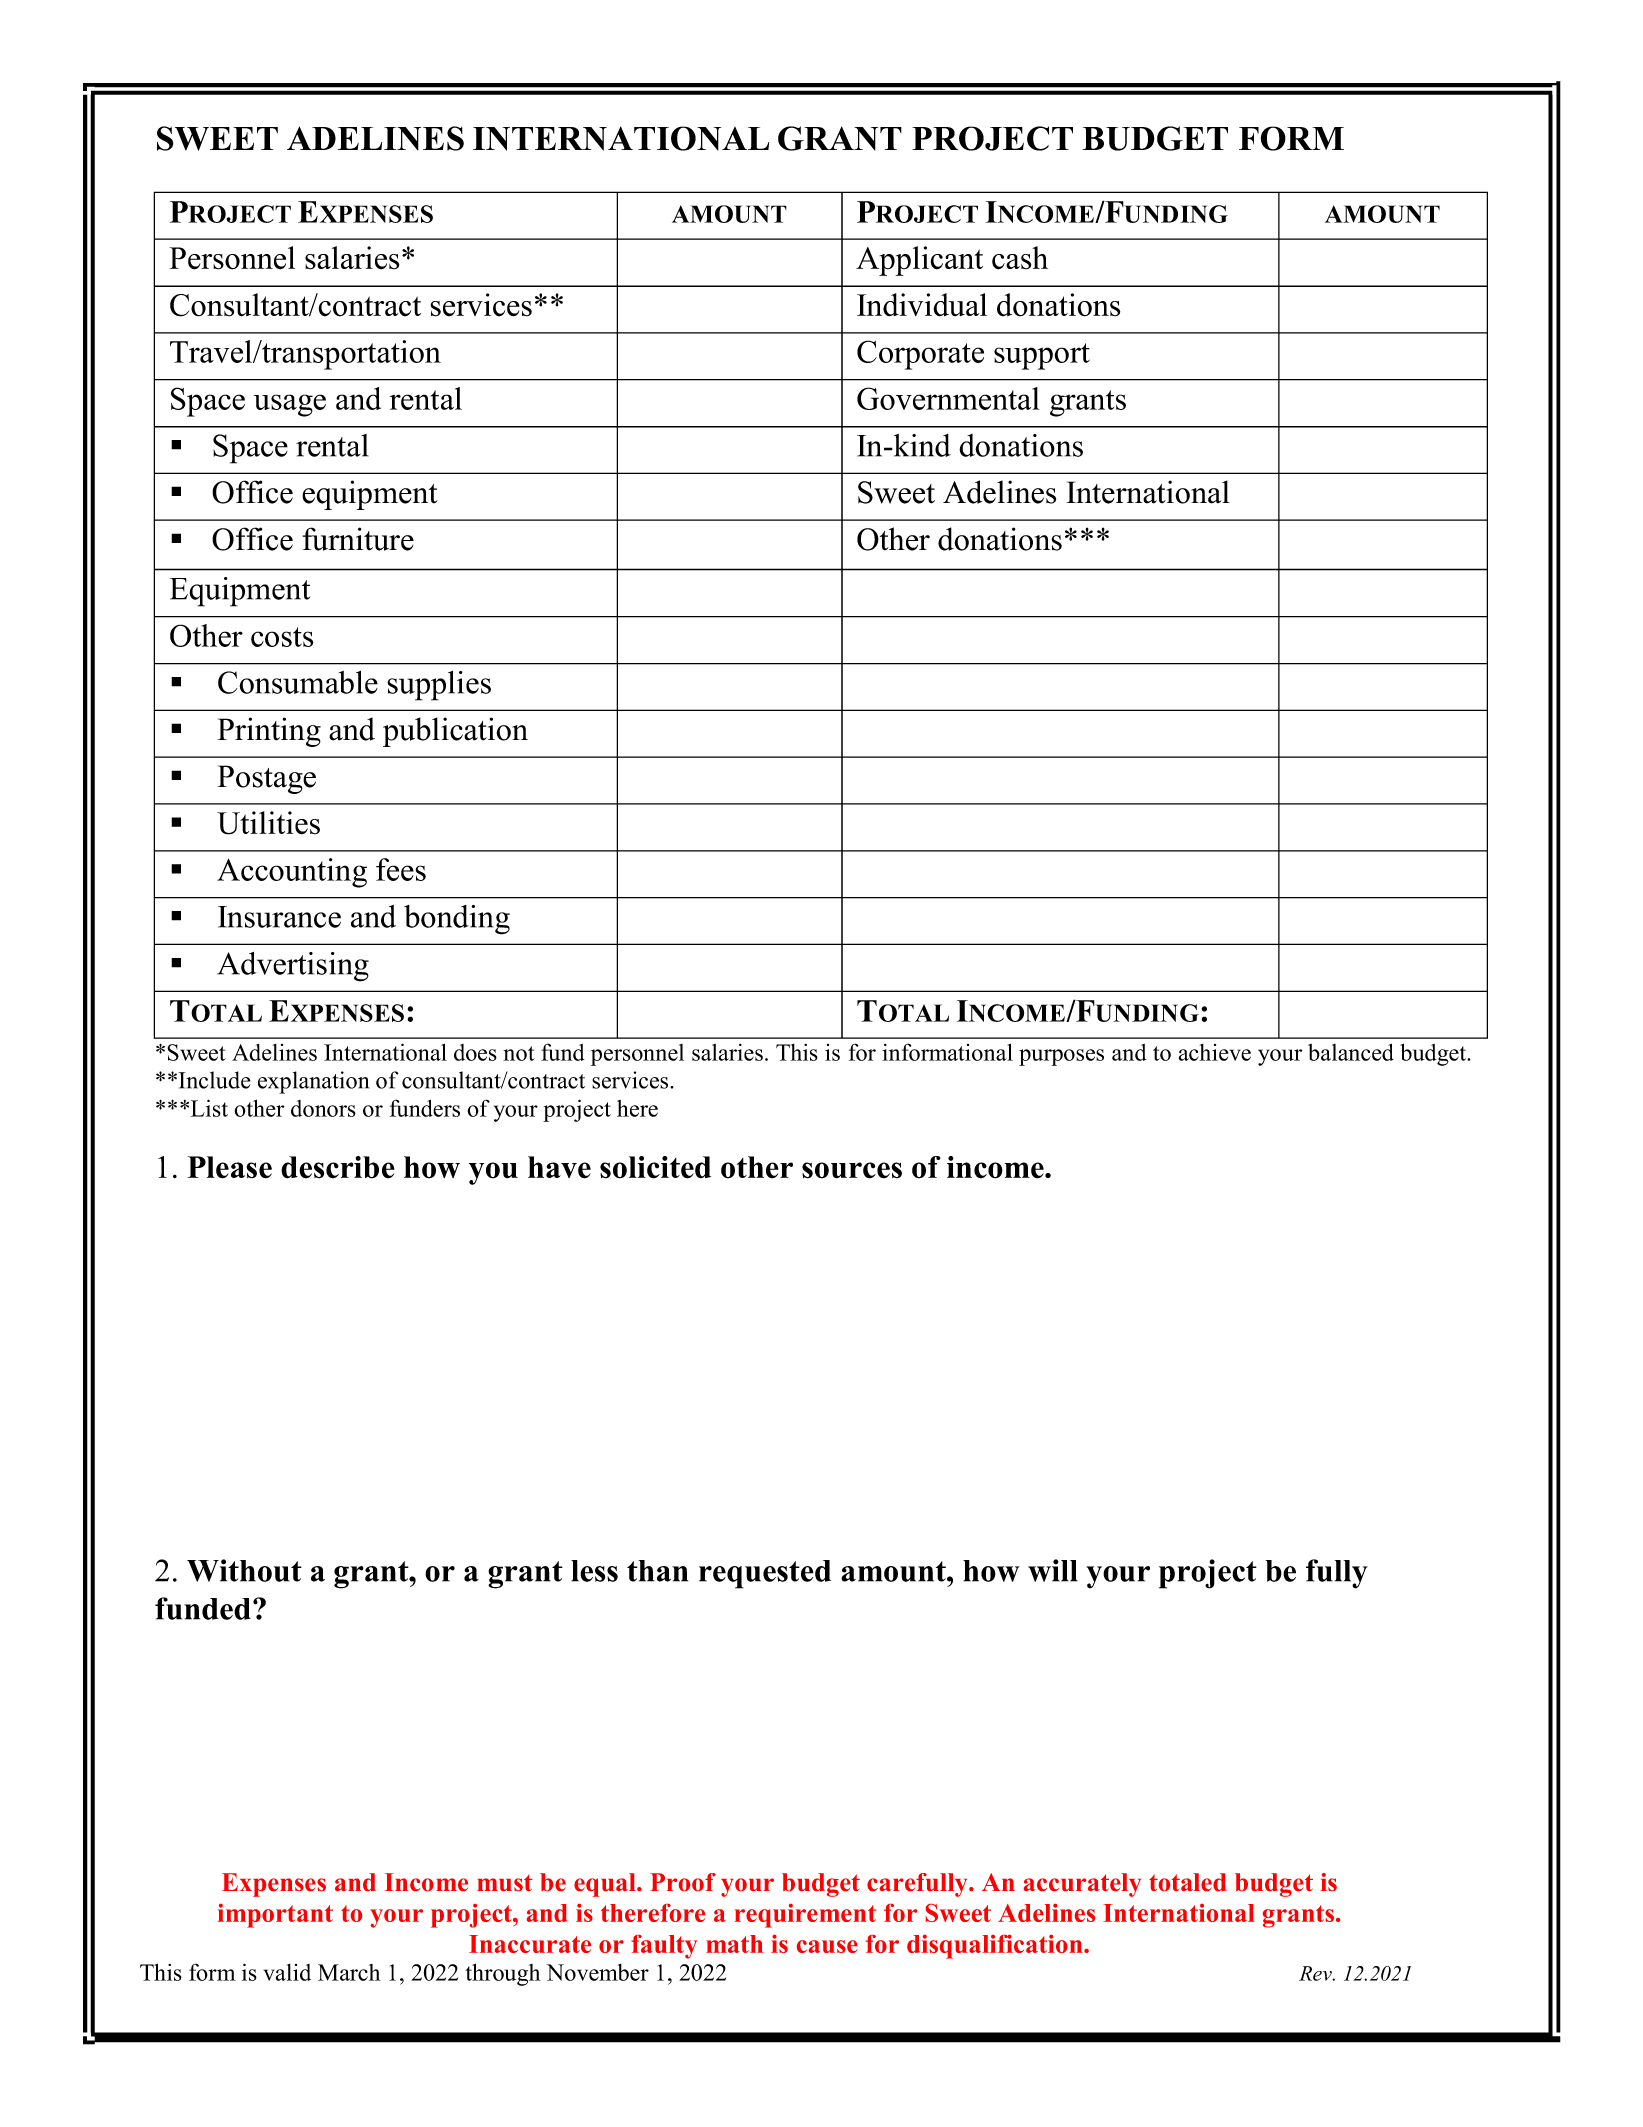 This page has height=2127, width=1643. Describe the element at coordinates (922, 305) in the page. I see `Individual` at that location.
